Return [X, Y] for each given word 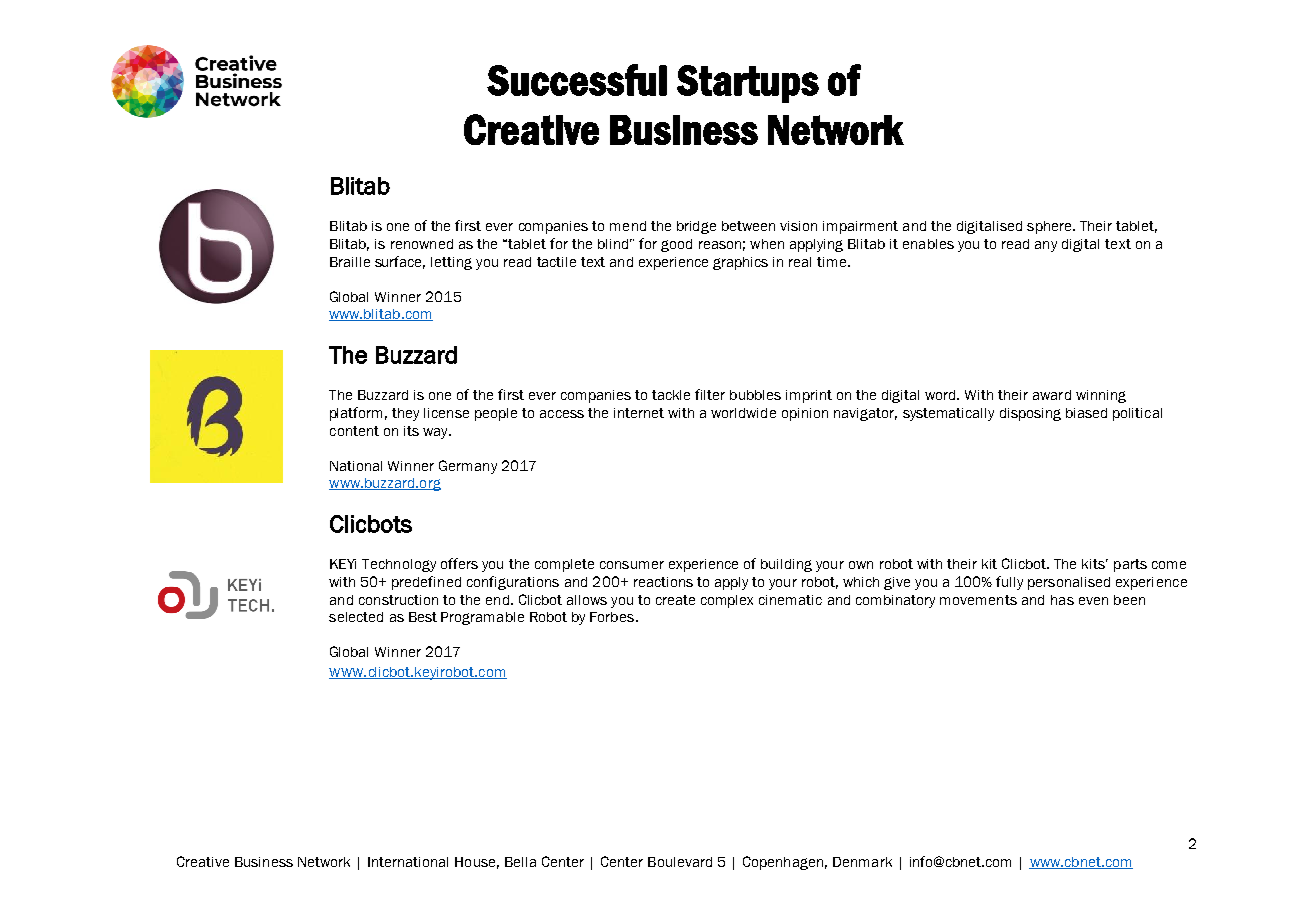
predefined [426, 583]
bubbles [755, 395]
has [1062, 600]
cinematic [790, 600]
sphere [1050, 227]
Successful [577, 80]
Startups [748, 84]
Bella [520, 862]
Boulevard [680, 862]
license [446, 413]
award [1052, 395]
